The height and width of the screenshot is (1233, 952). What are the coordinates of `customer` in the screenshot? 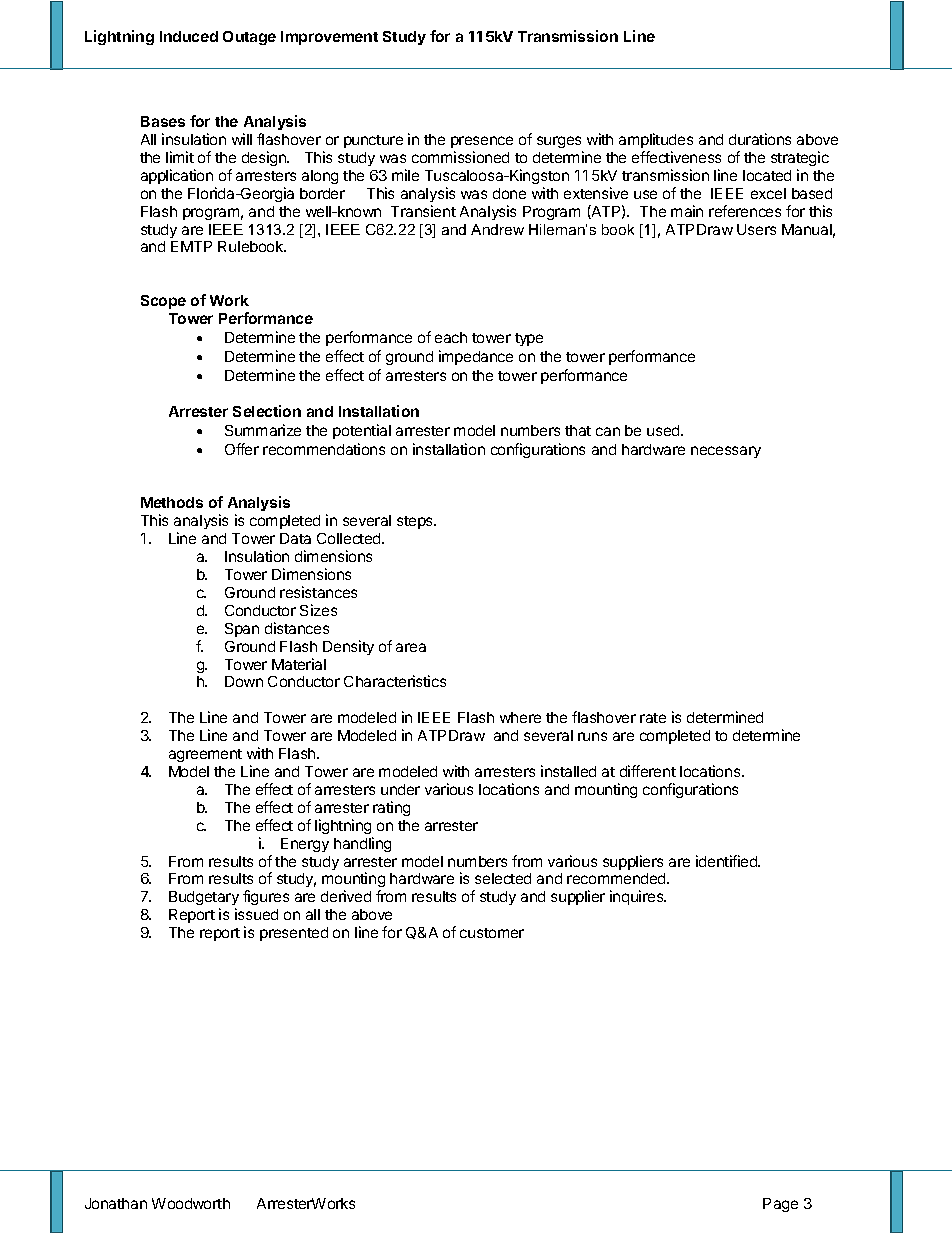 It's located at (492, 933).
